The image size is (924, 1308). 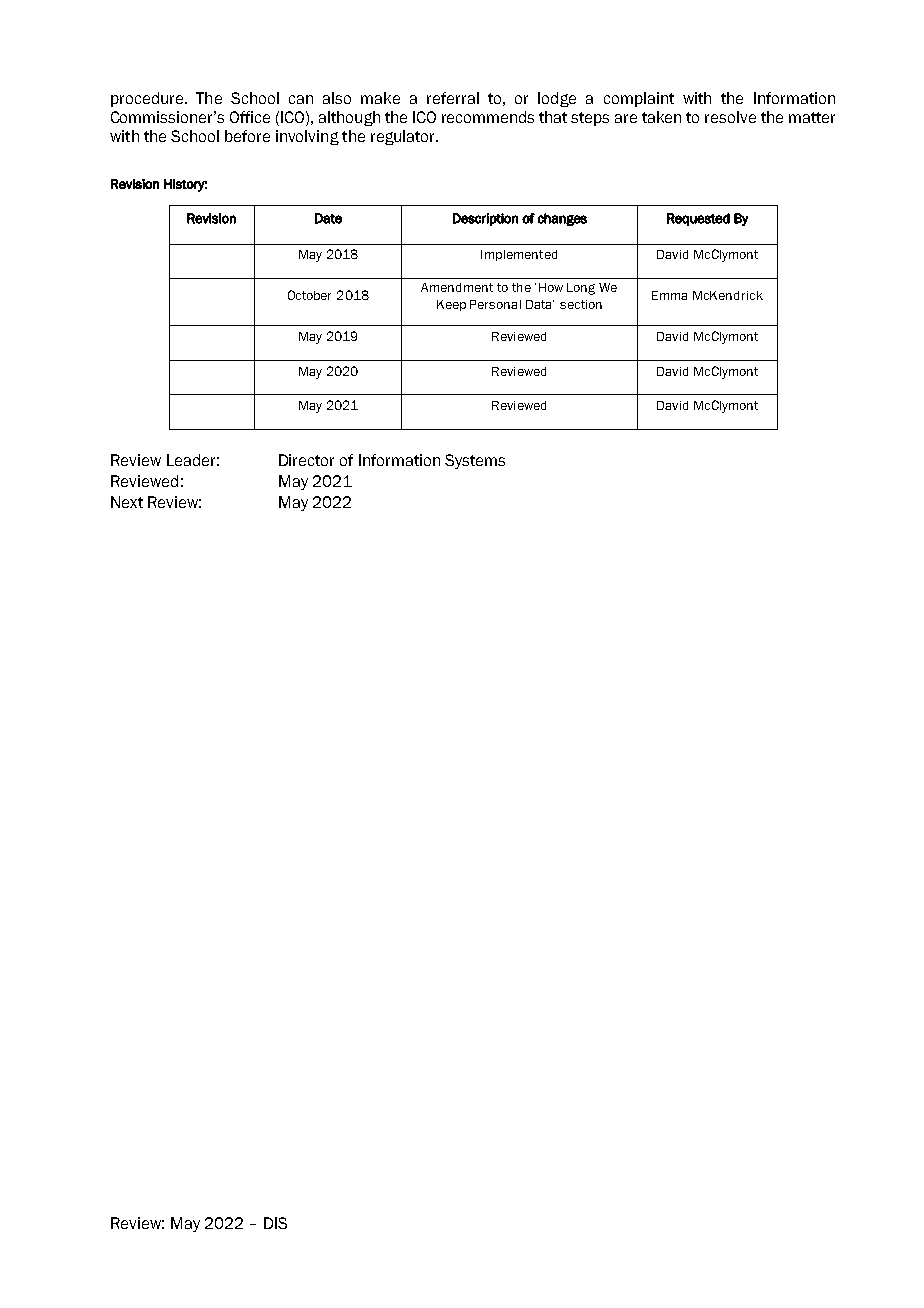 I want to click on Director, so click(x=306, y=460).
